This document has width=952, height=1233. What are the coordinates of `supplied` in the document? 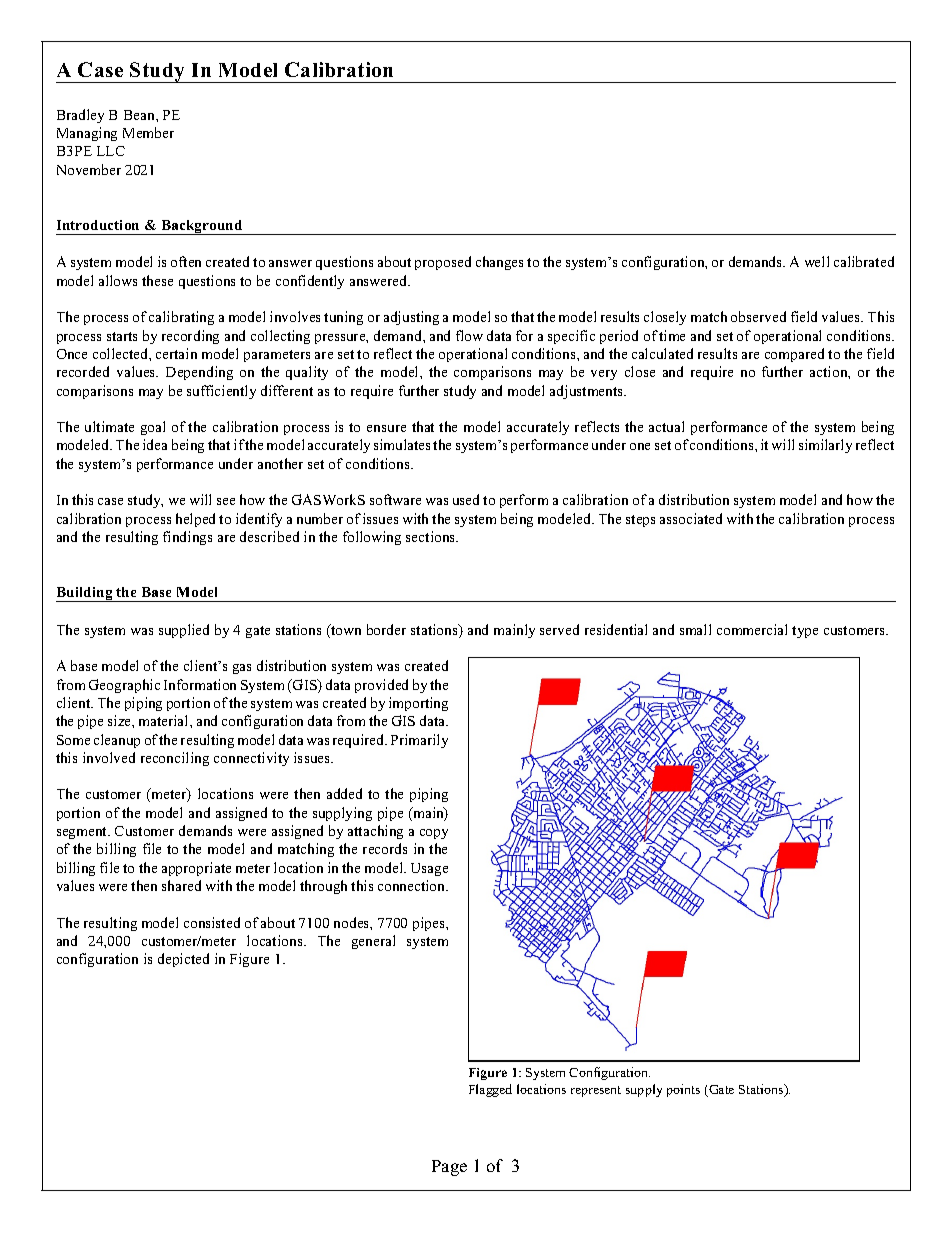 It's located at (184, 631).
